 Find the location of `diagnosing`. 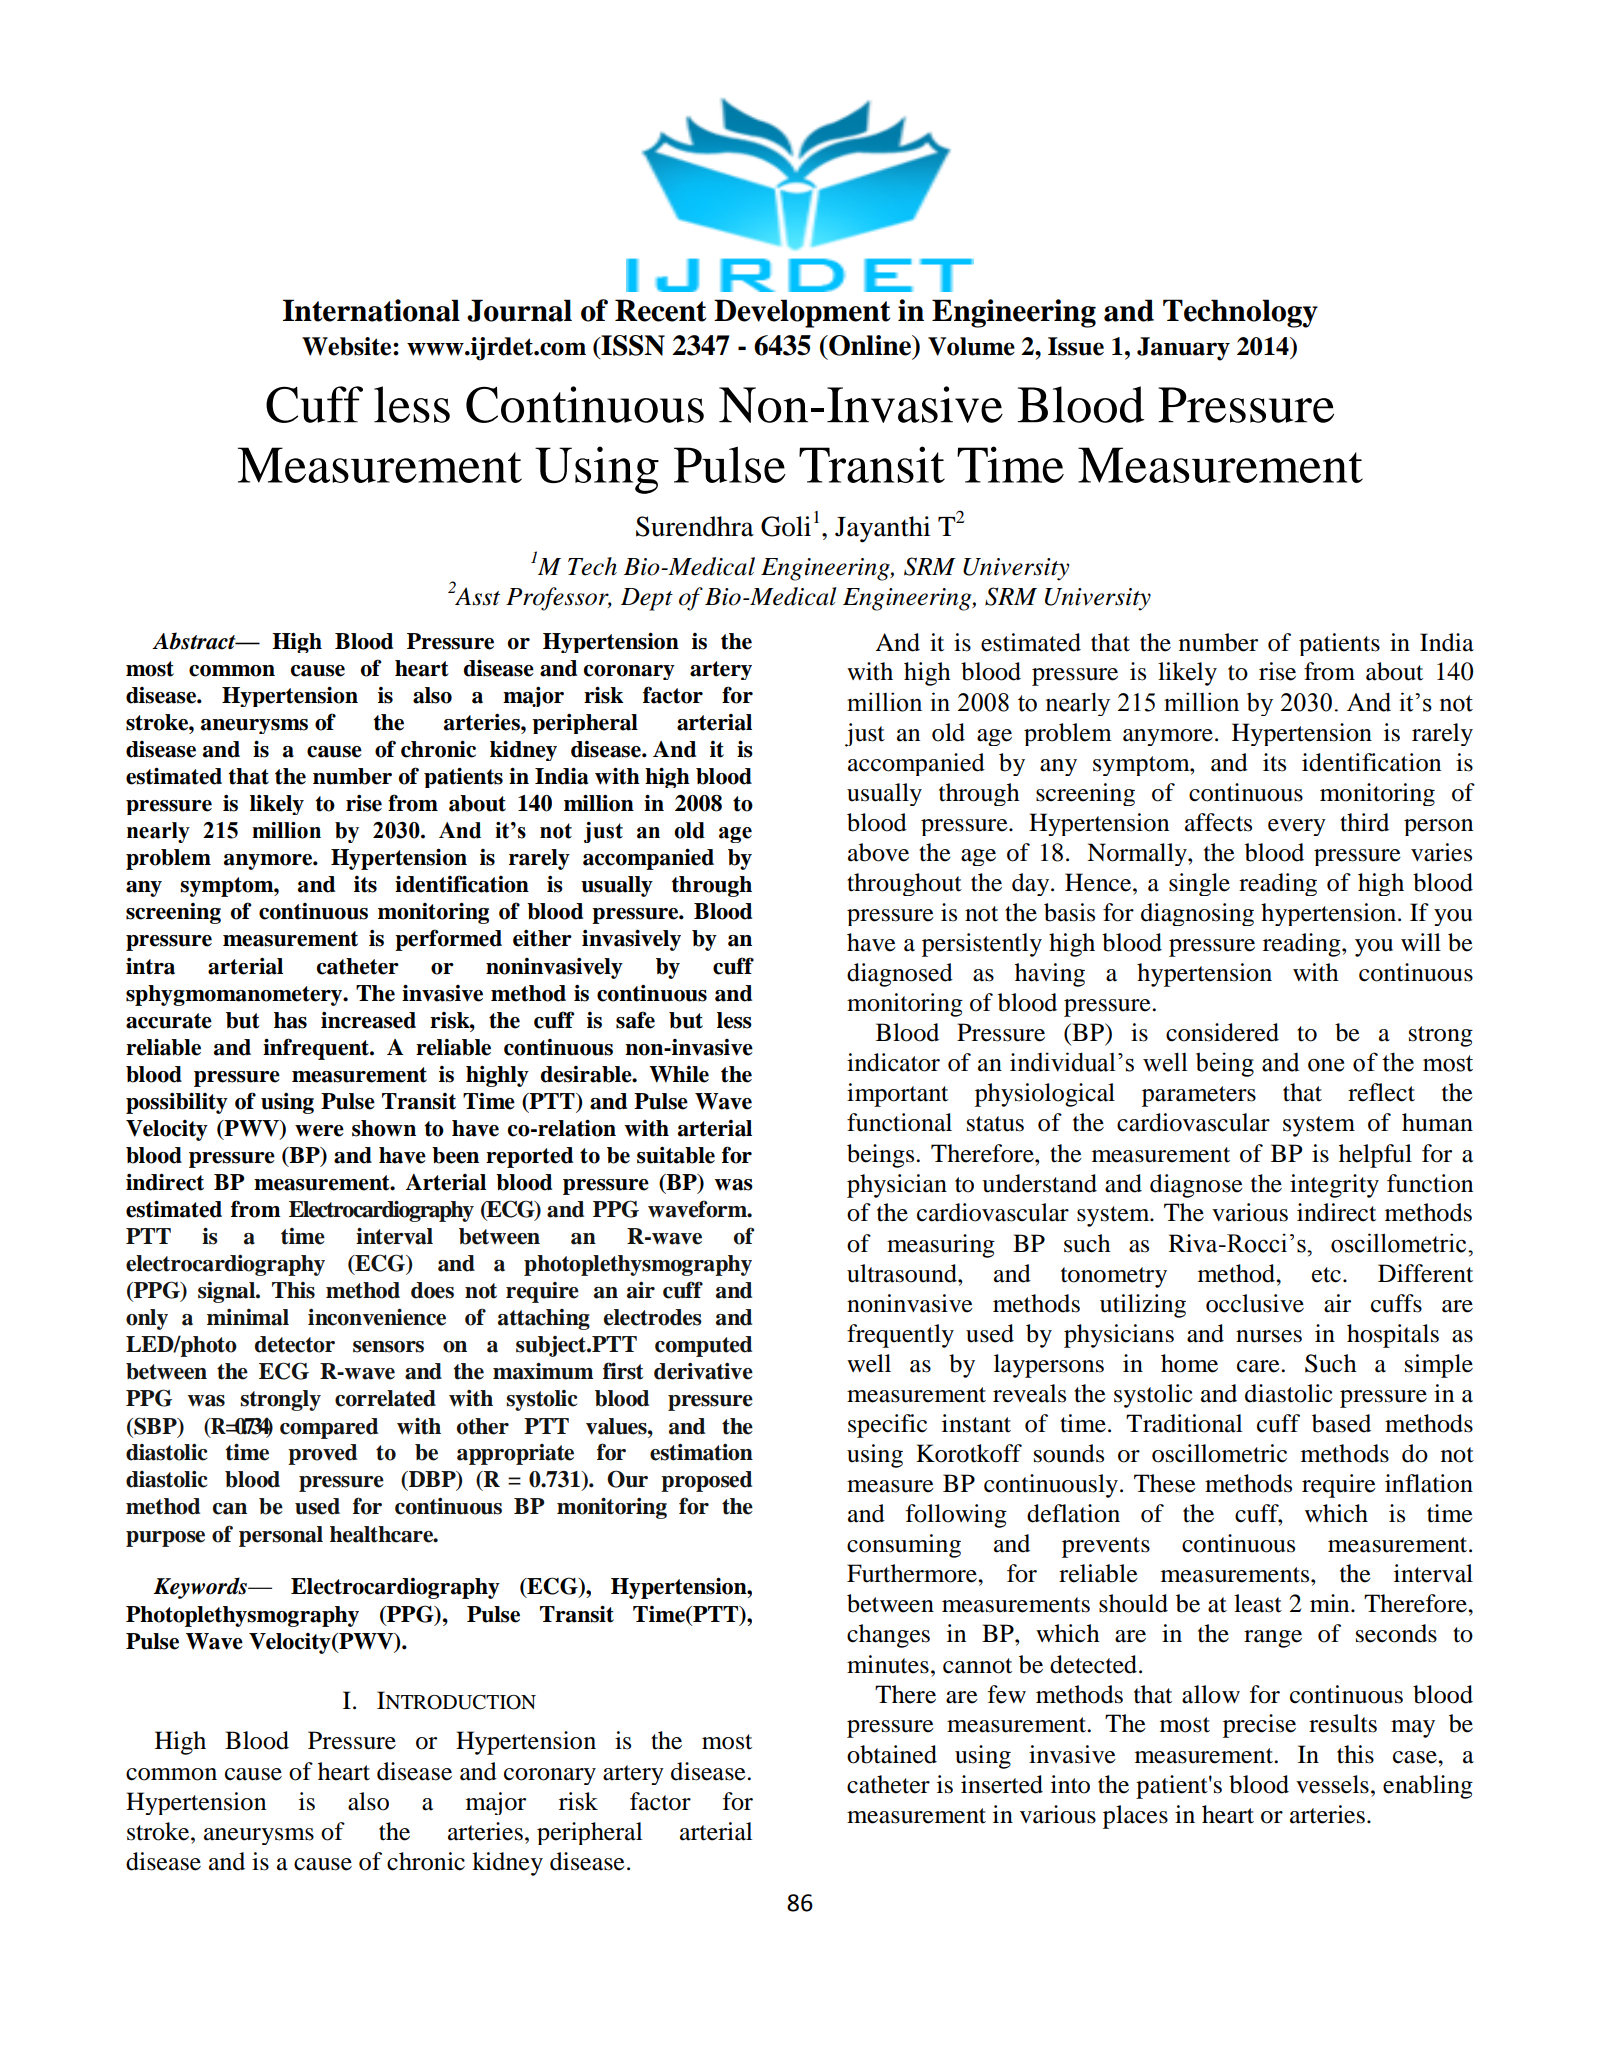

diagnosing is located at coordinates (1197, 914).
